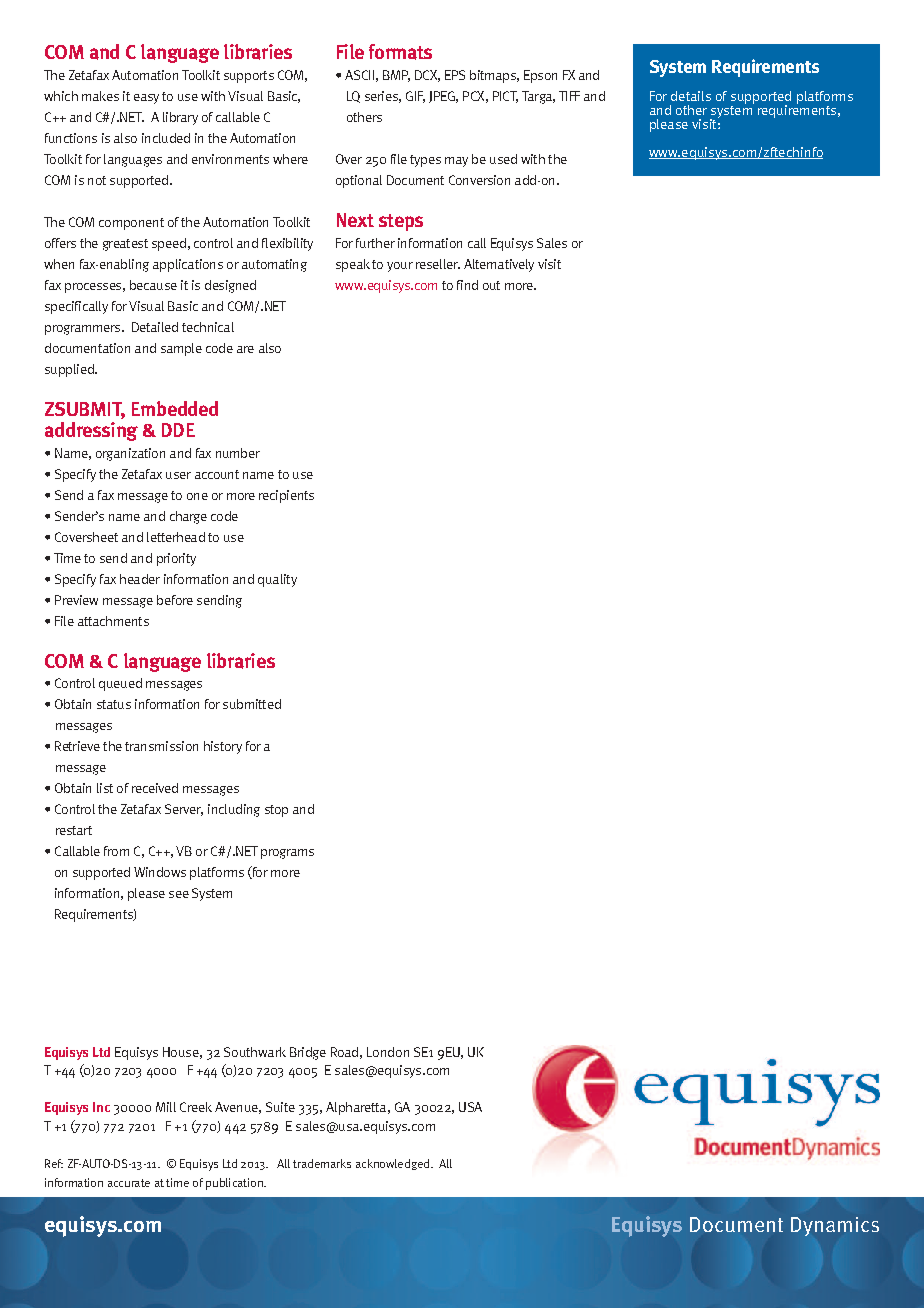 The image size is (924, 1308). I want to click on recipients, so click(286, 496).
